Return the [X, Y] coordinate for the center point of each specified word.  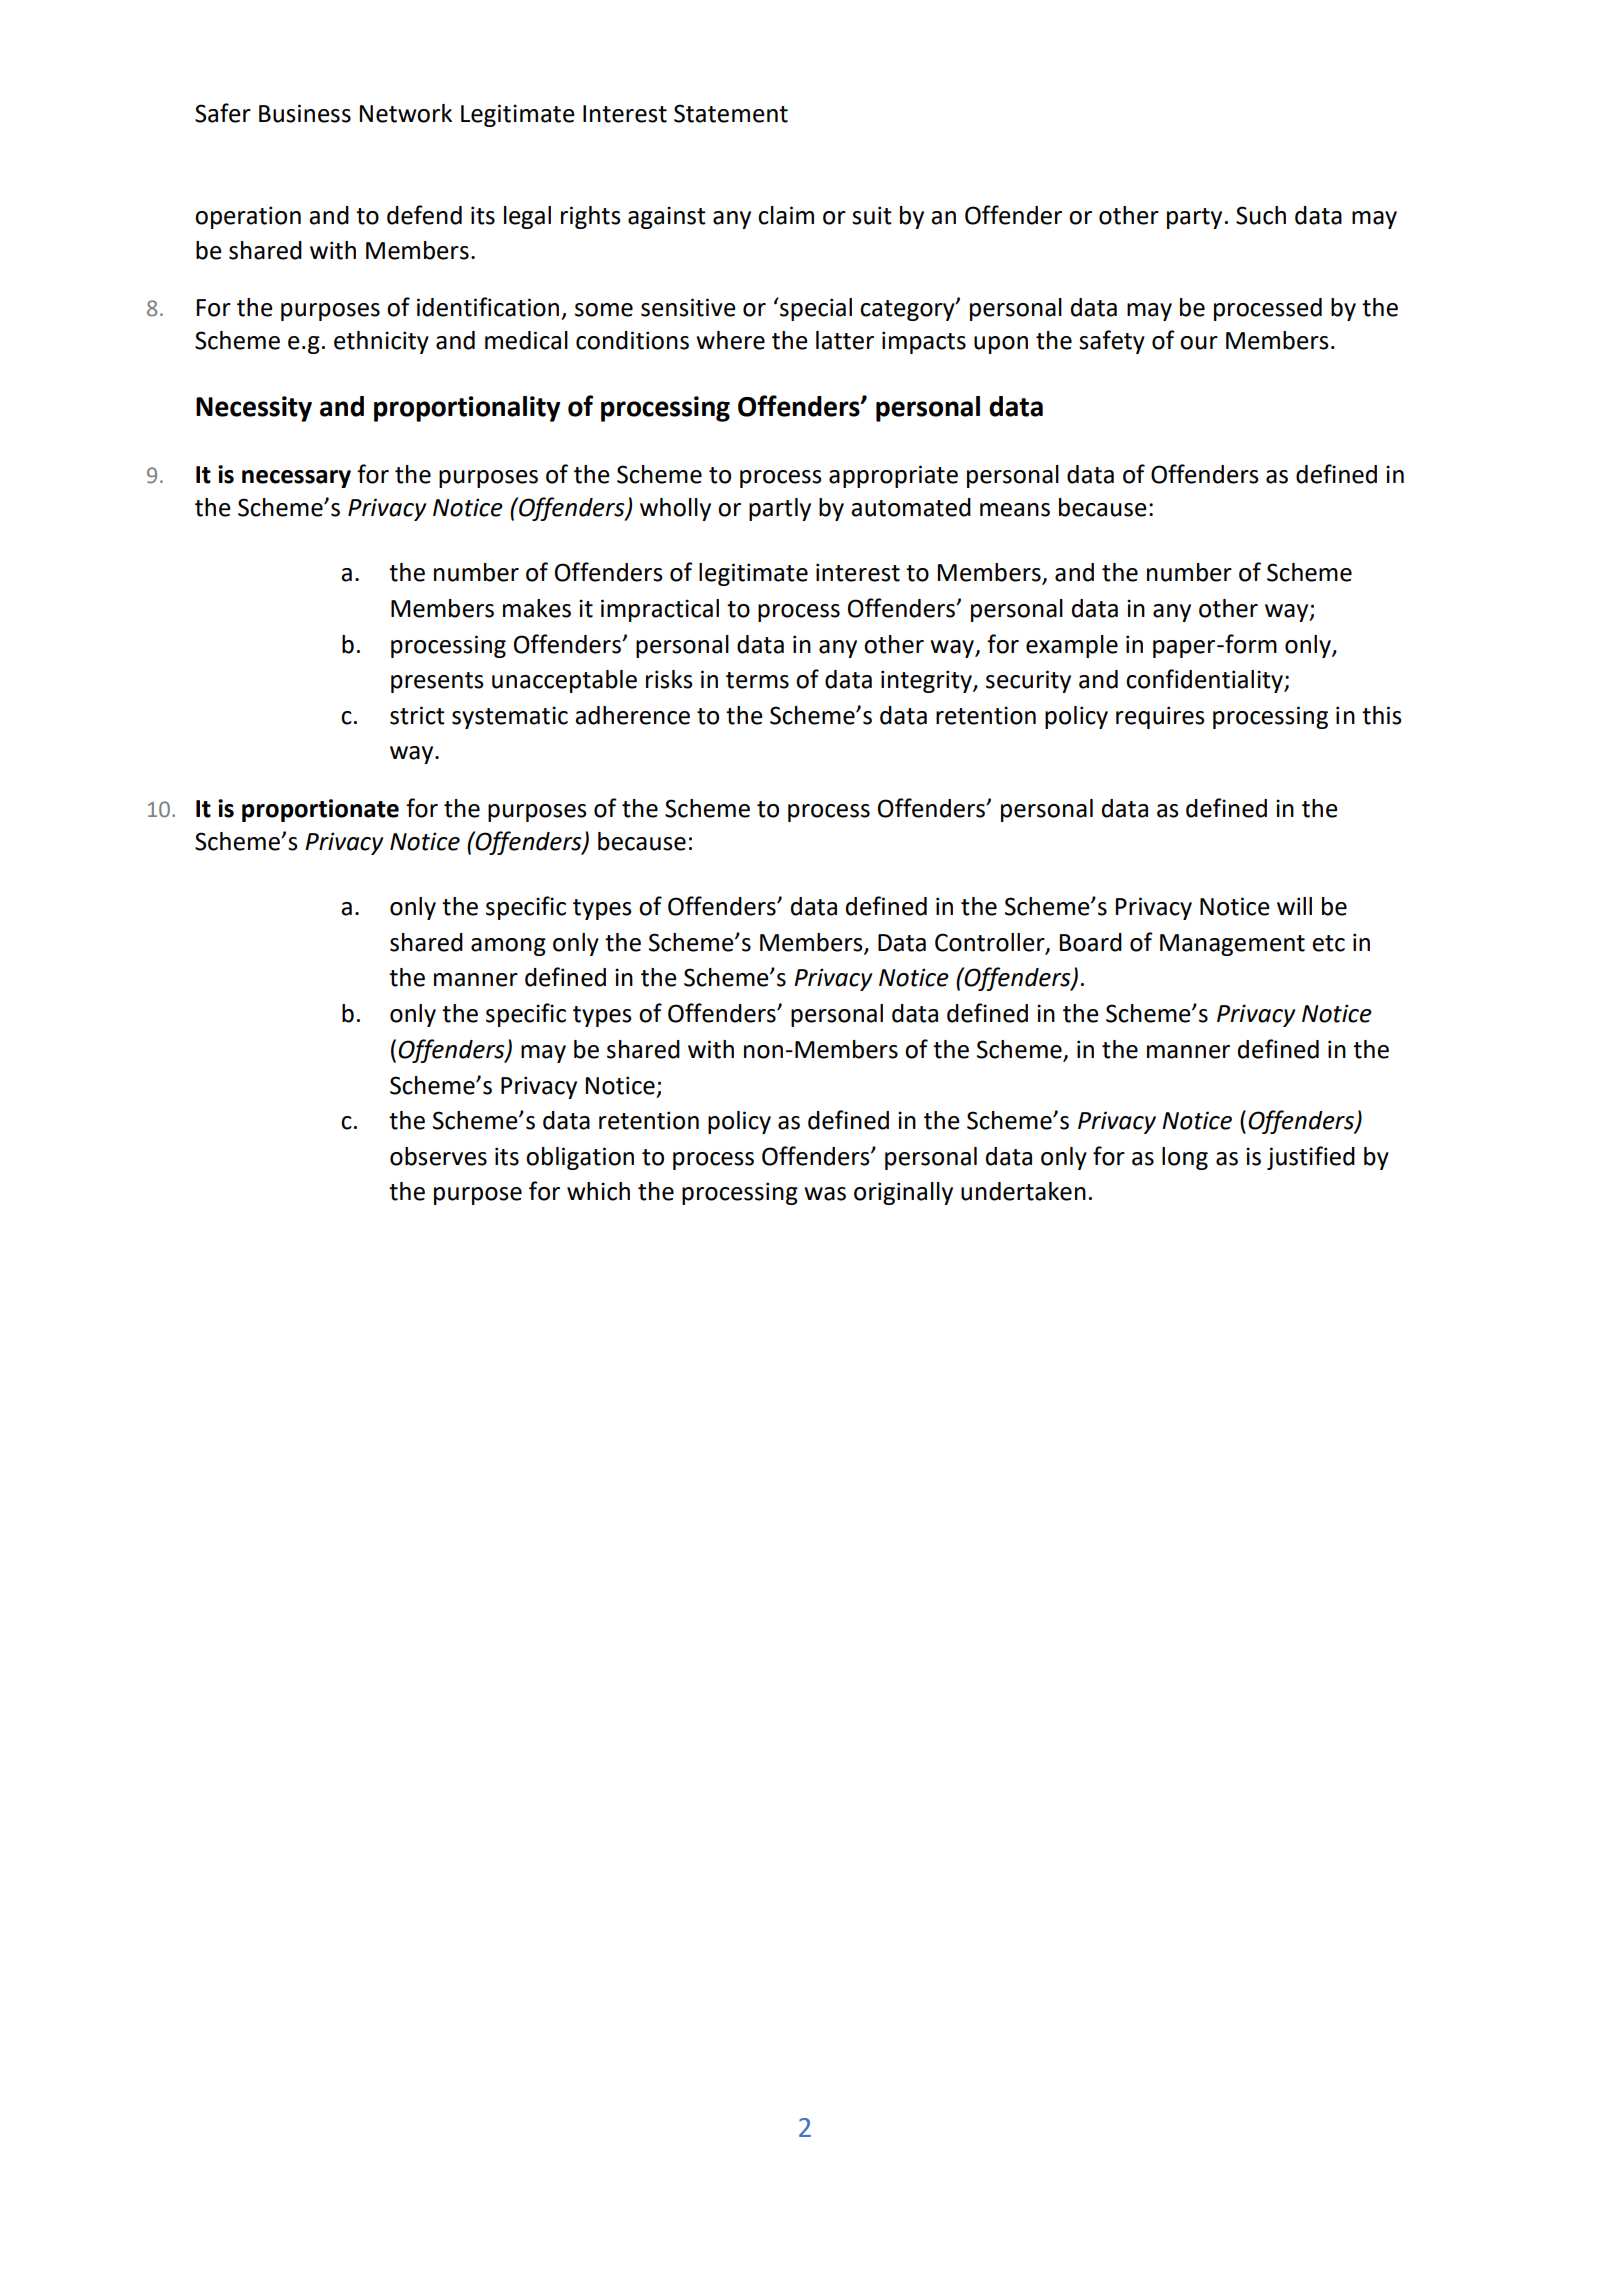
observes [438, 1156]
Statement [731, 113]
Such [1261, 215]
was [825, 1194]
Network [406, 113]
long [1185, 1158]
